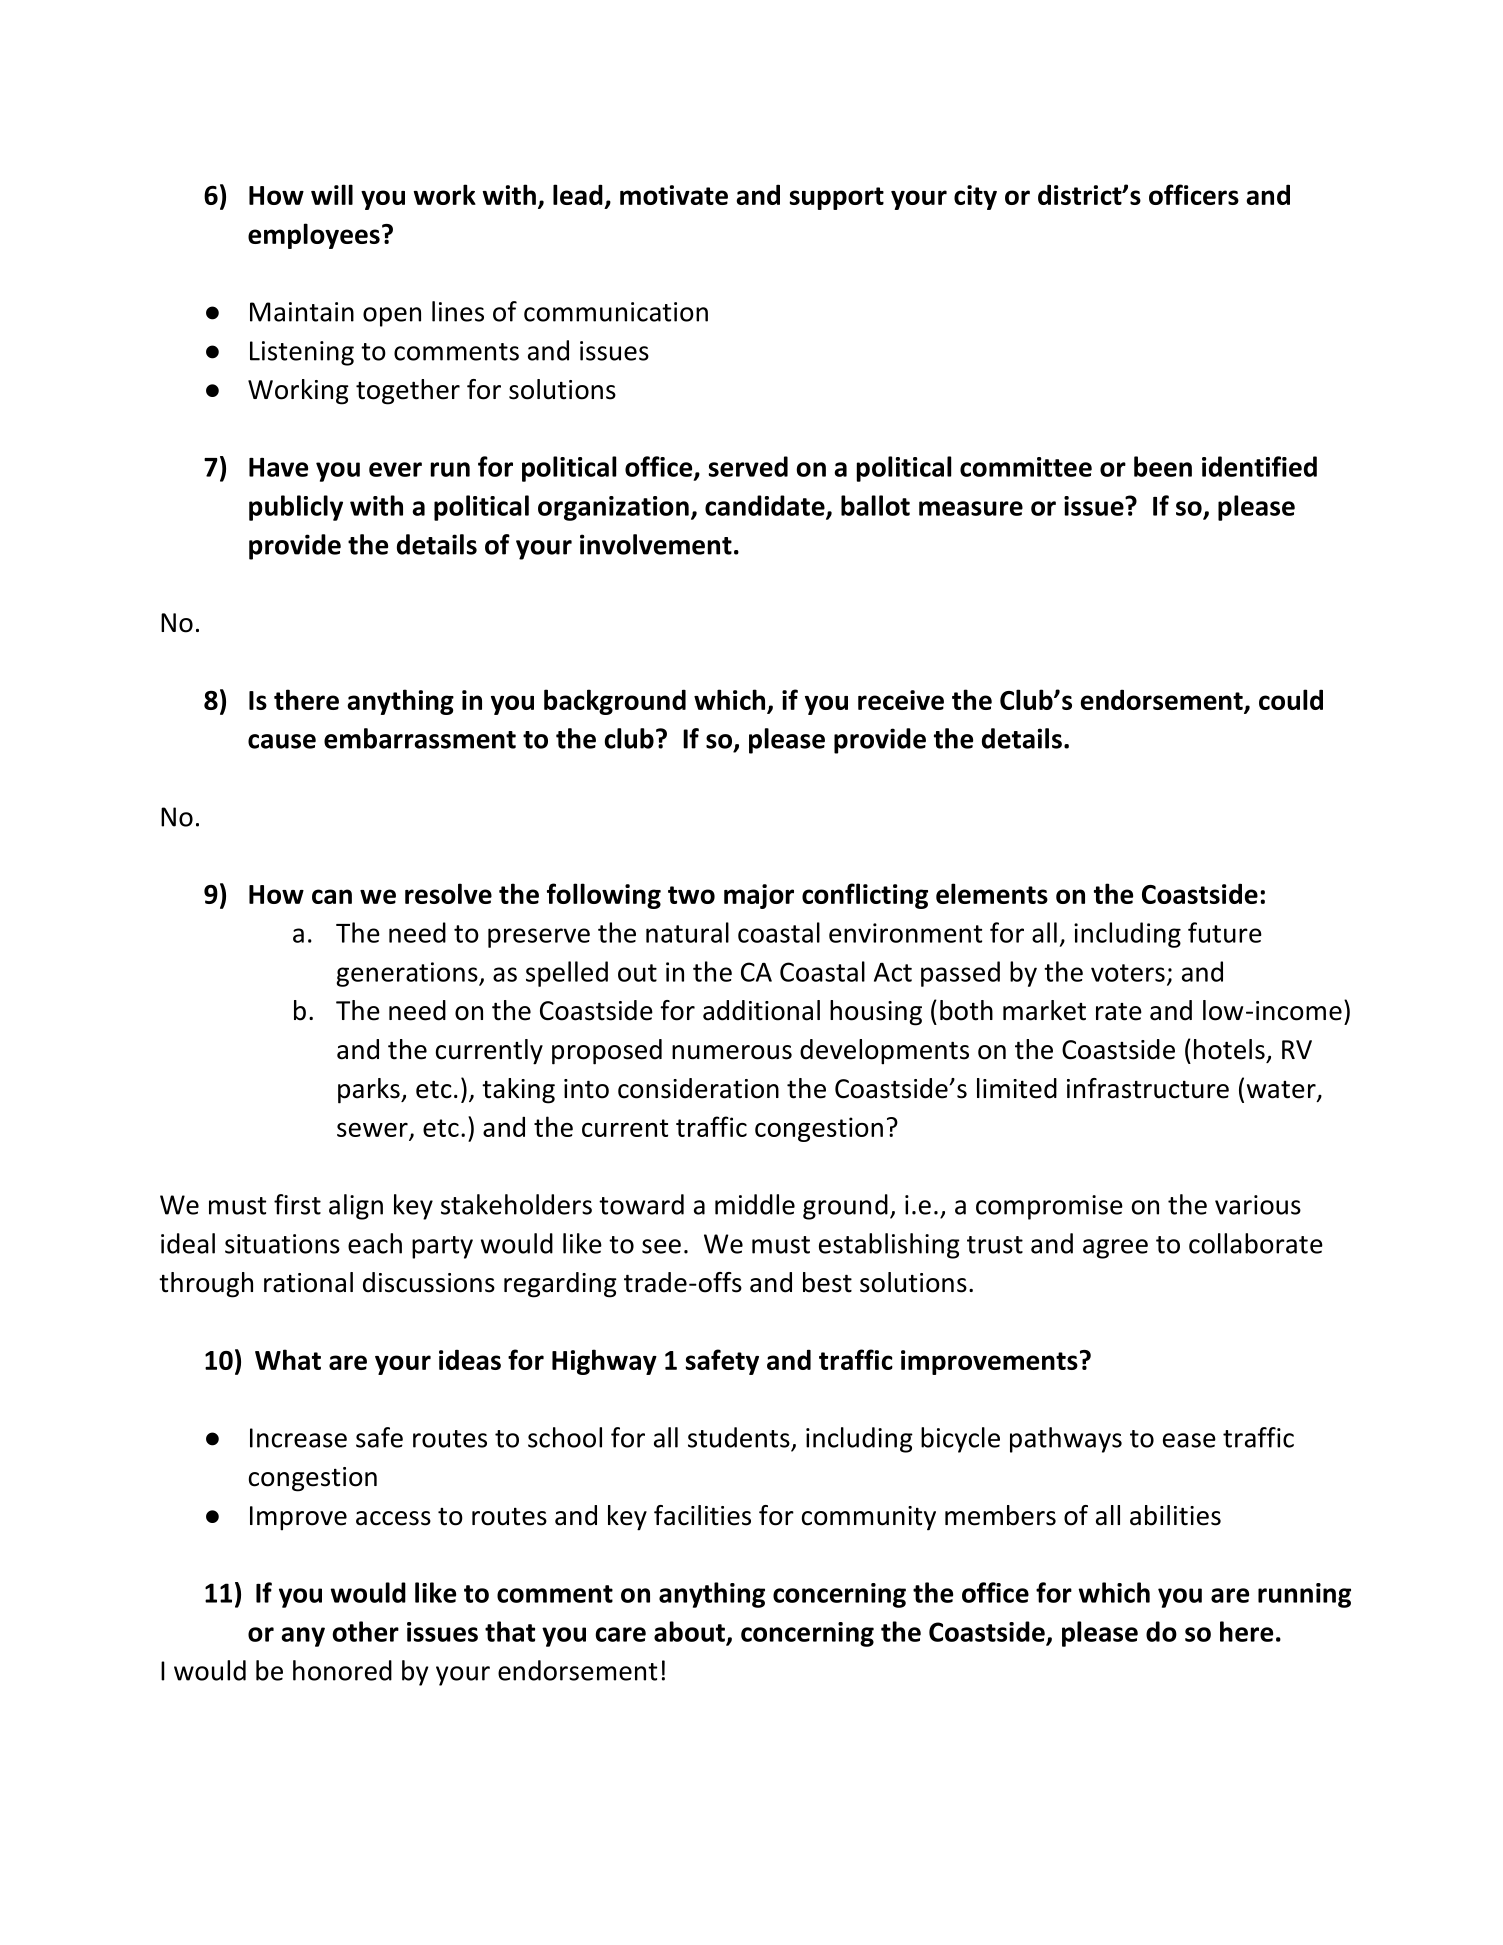  I want to click on other, so click(365, 1631).
